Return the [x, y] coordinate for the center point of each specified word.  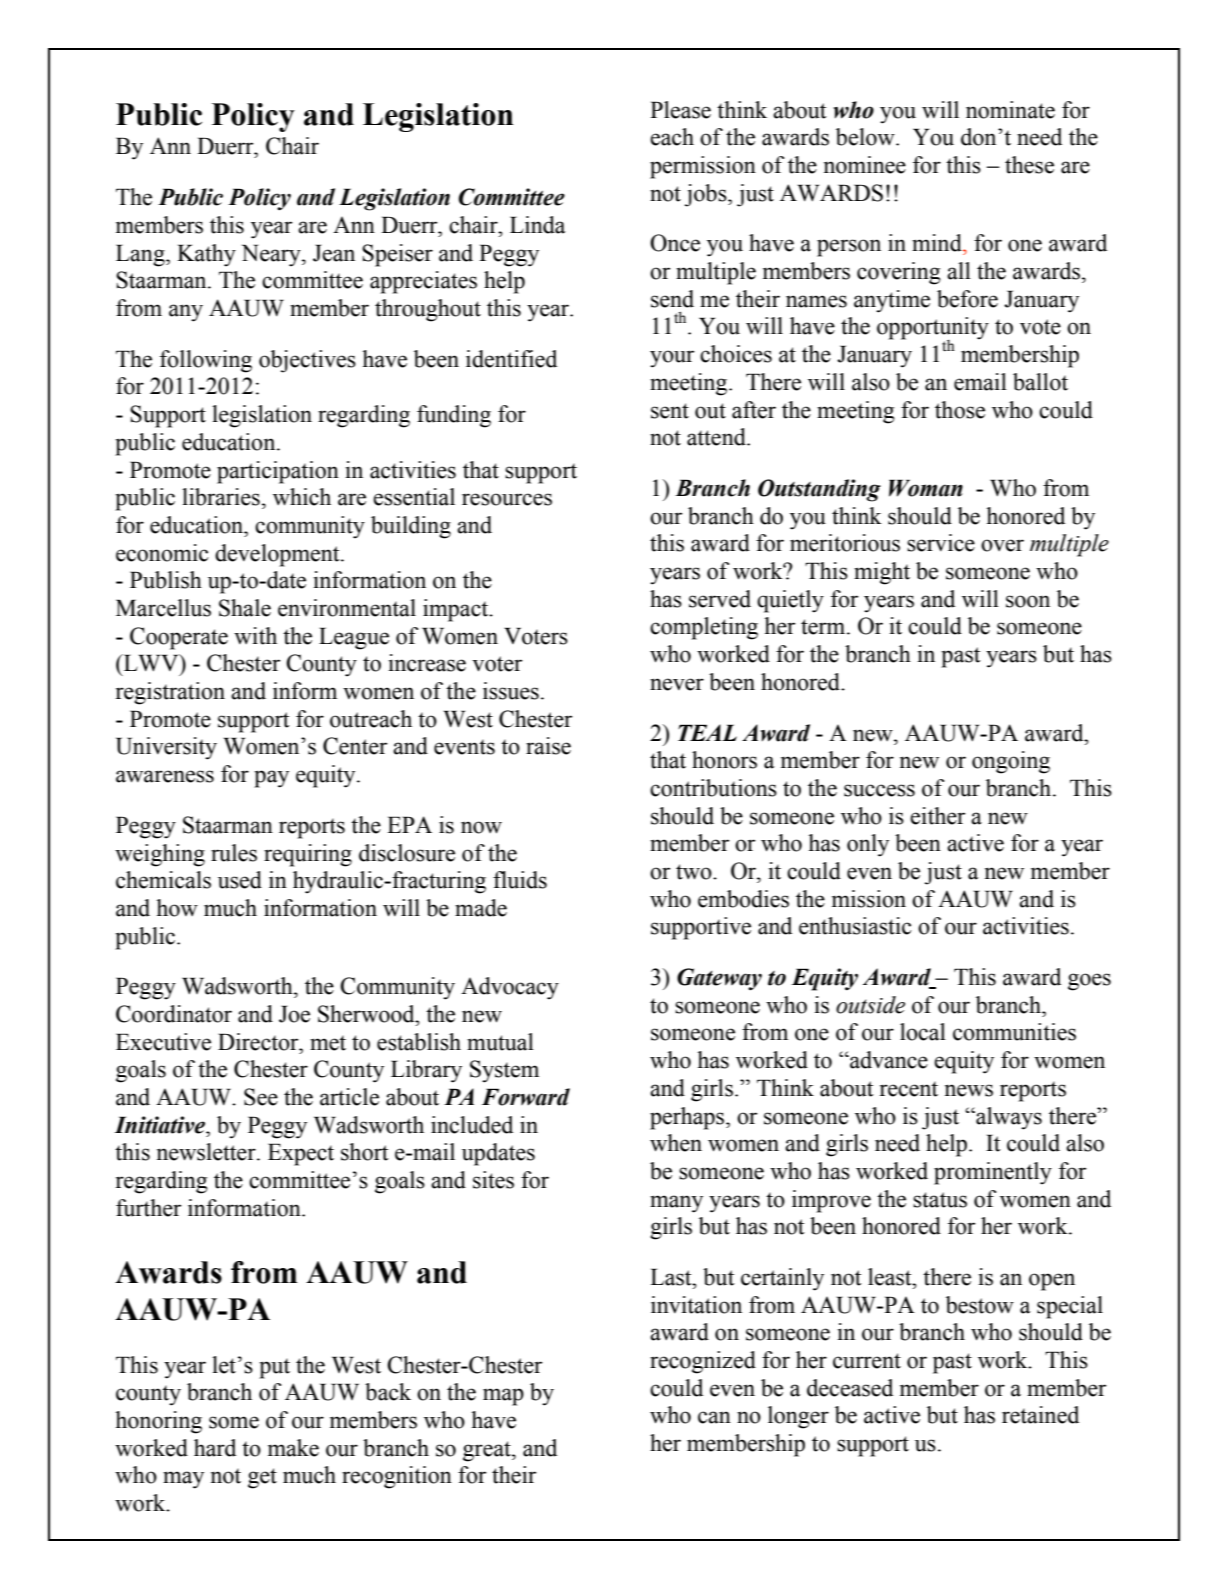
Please [680, 110]
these [1029, 165]
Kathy [206, 255]
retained [1040, 1415]
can [714, 1417]
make [293, 1448]
